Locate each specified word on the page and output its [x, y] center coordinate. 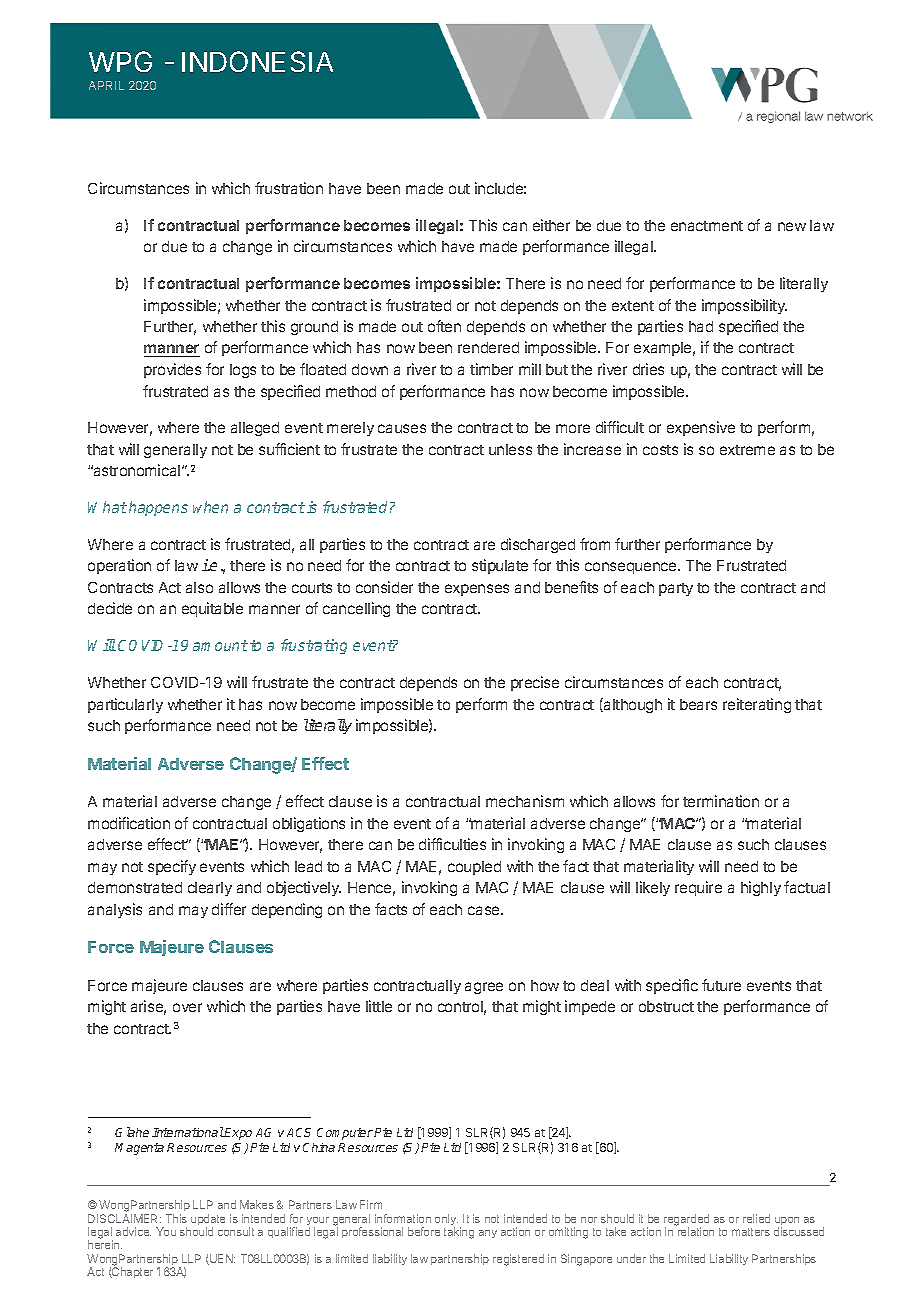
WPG [120, 61]
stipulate [500, 566]
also [199, 587]
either [551, 225]
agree [484, 988]
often [444, 326]
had [701, 326]
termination [721, 801]
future [721, 985]
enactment [707, 226]
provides [172, 370]
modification [129, 823]
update [208, 1221]
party [676, 589]
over [187, 1007]
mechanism [525, 801]
